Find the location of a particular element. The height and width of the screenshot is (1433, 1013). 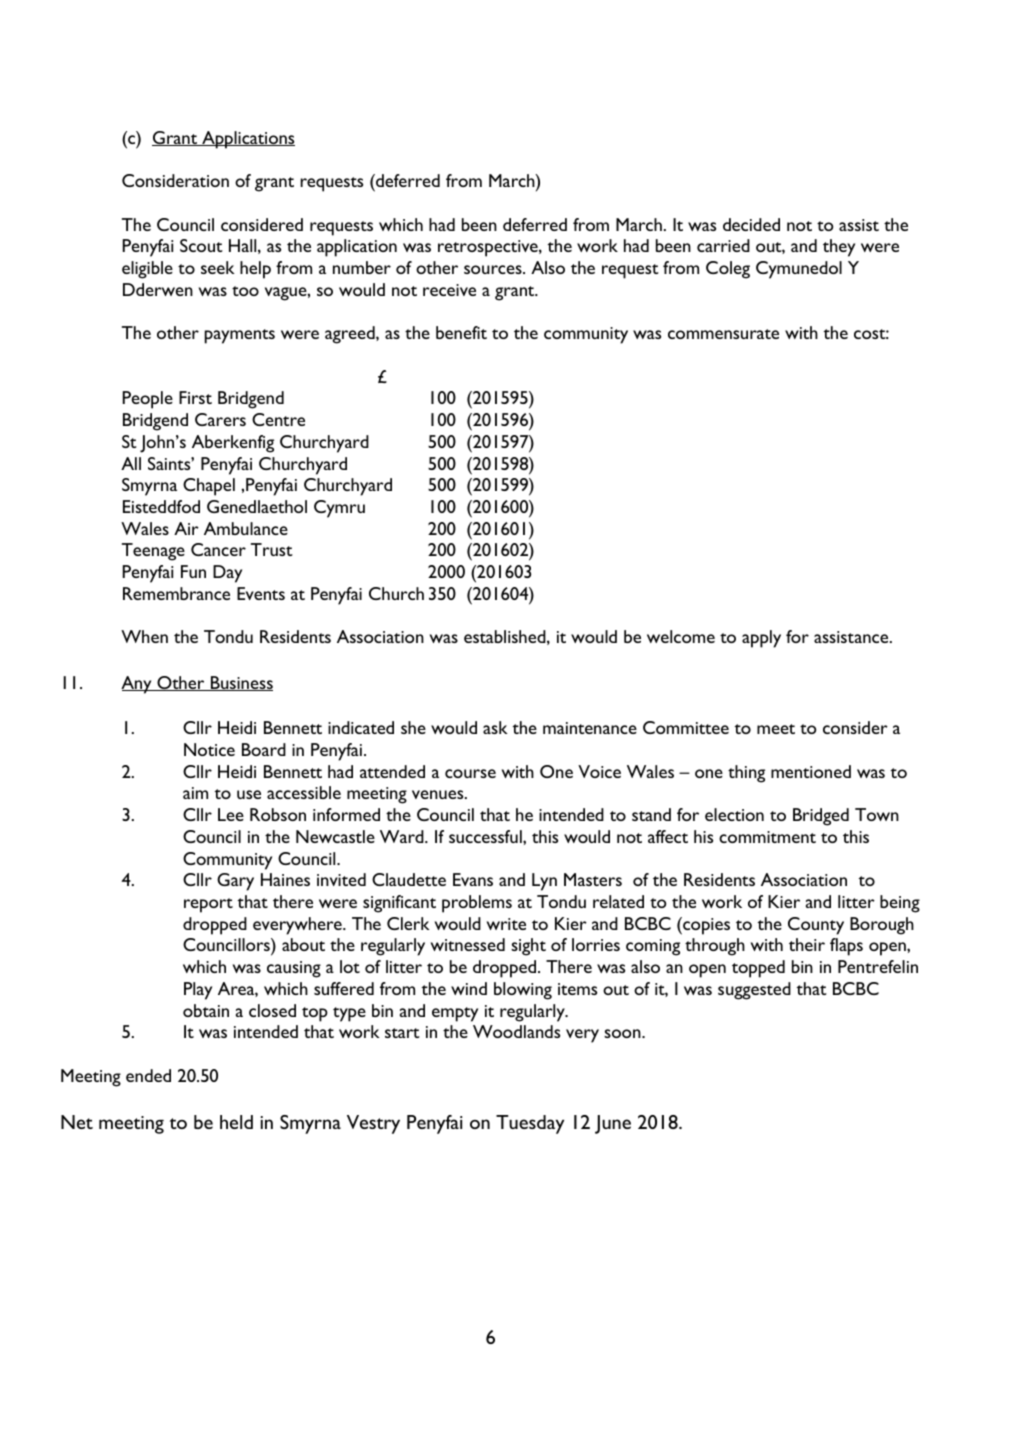

apply is located at coordinates (761, 639).
